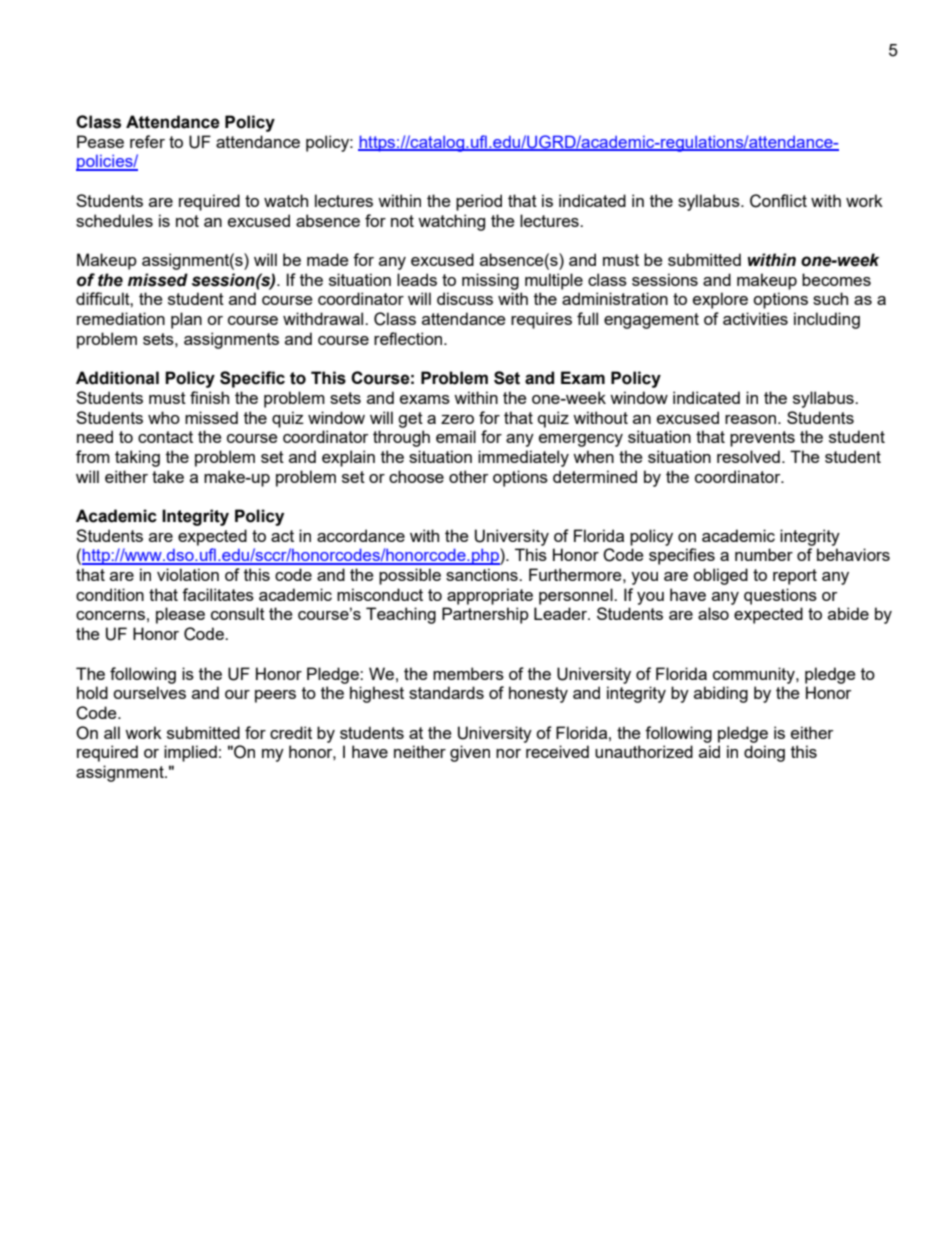 The image size is (952, 1233). Describe the element at coordinates (186, 320) in the screenshot. I see `plan` at that location.
